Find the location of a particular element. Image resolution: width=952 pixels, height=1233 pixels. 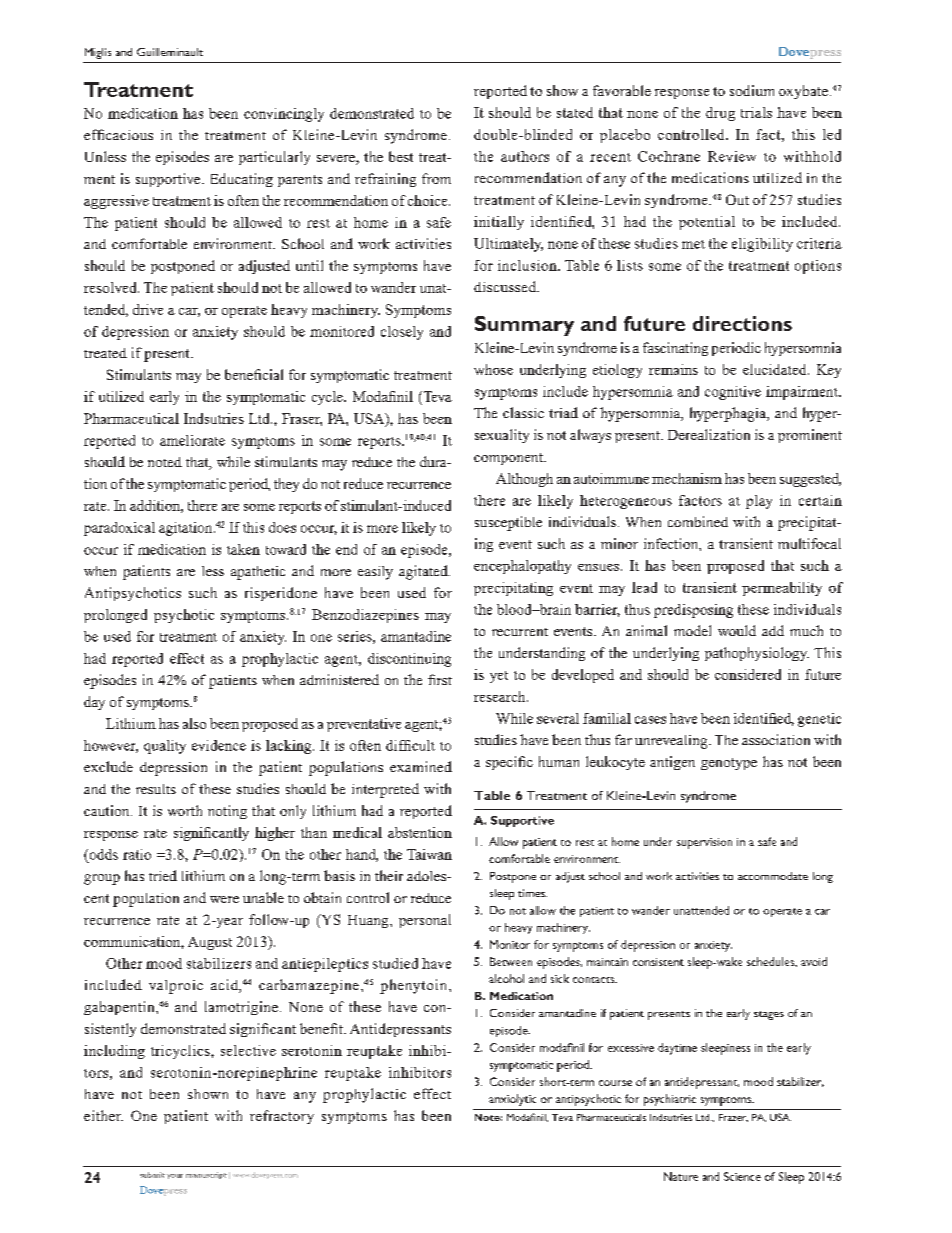

manuscript is located at coordinates (206, 1175).
